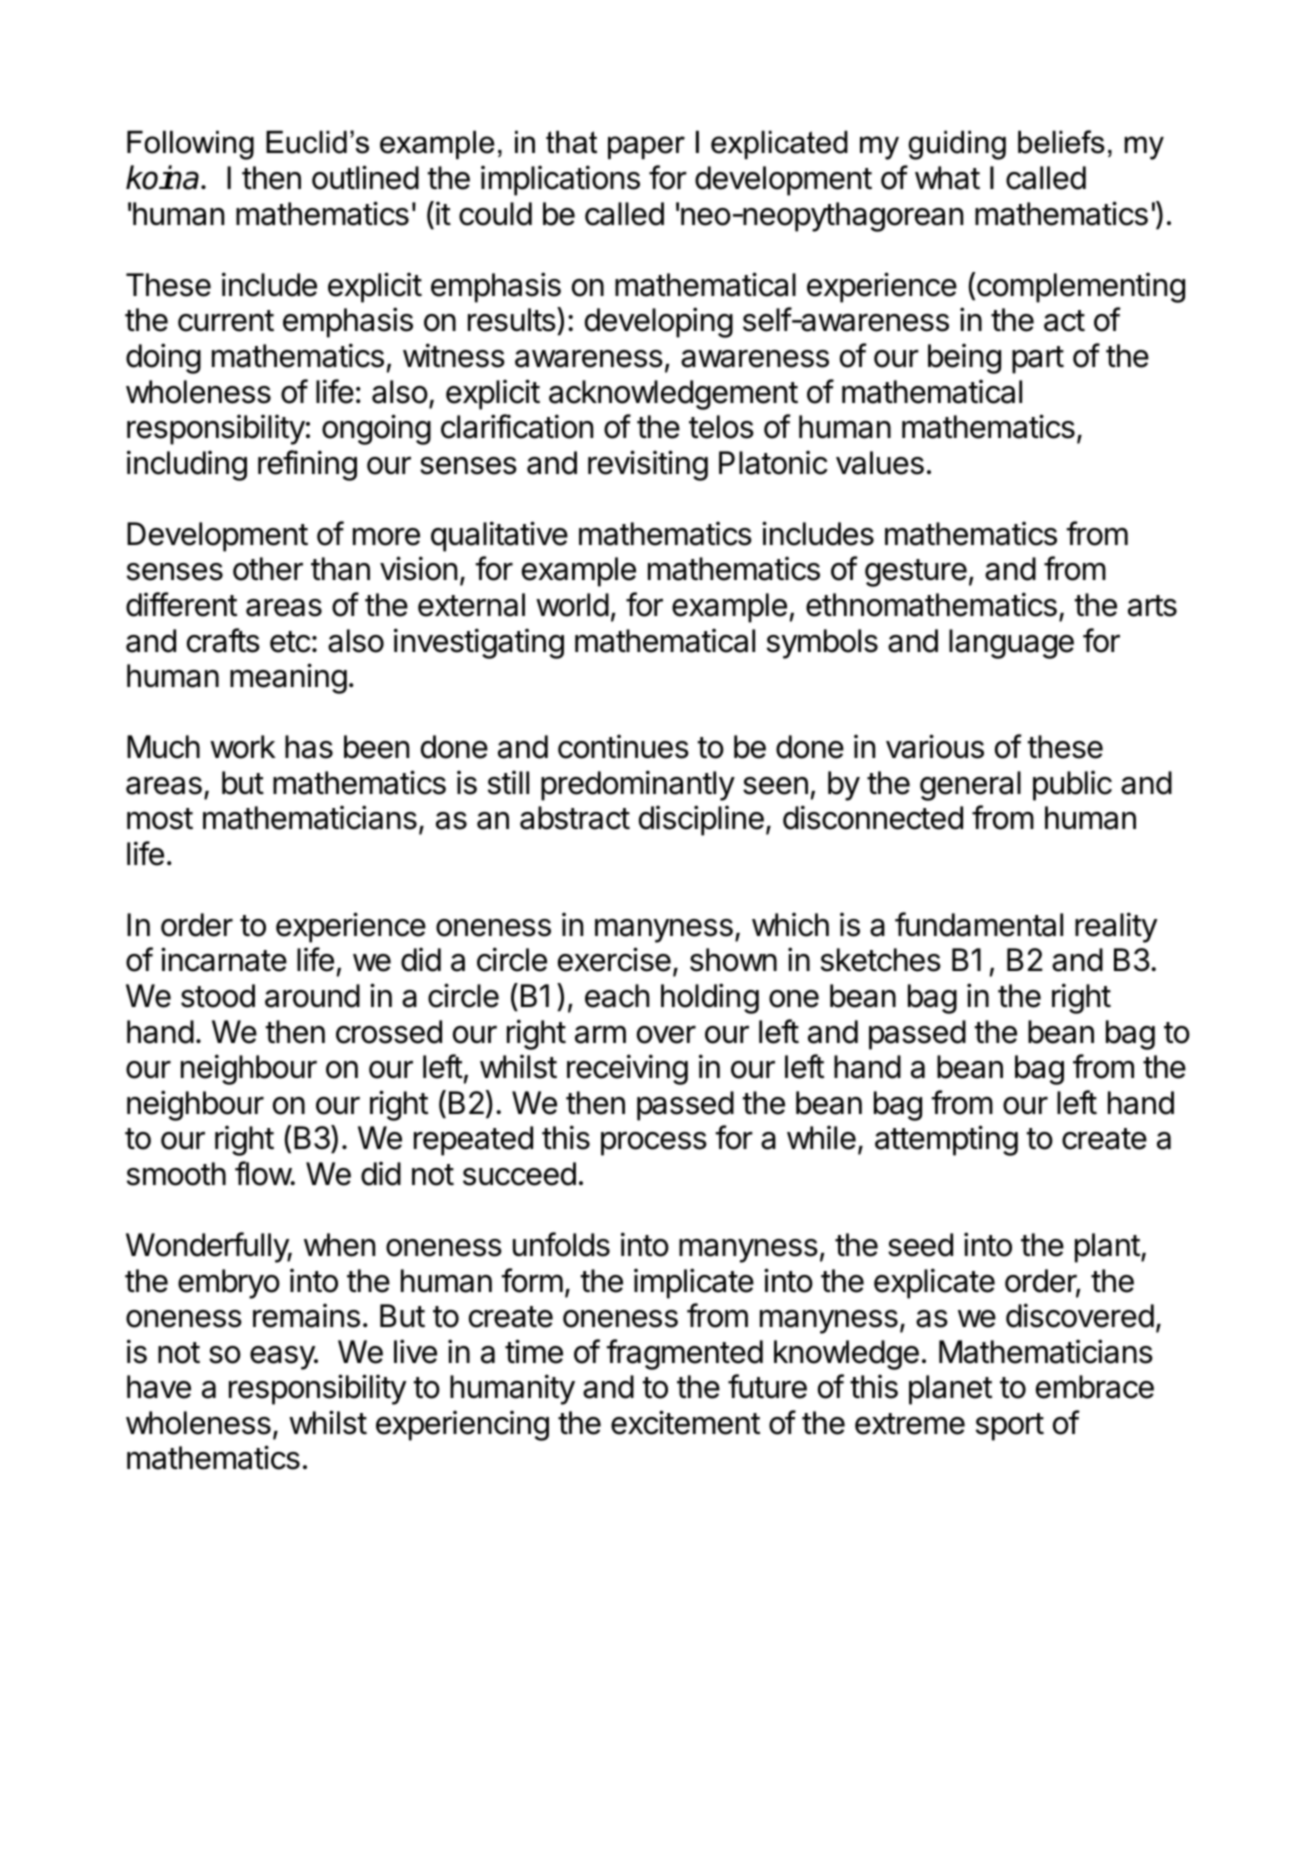 This screenshot has width=1315, height=1860. Describe the element at coordinates (646, 147) in the screenshot. I see `paper` at that location.
